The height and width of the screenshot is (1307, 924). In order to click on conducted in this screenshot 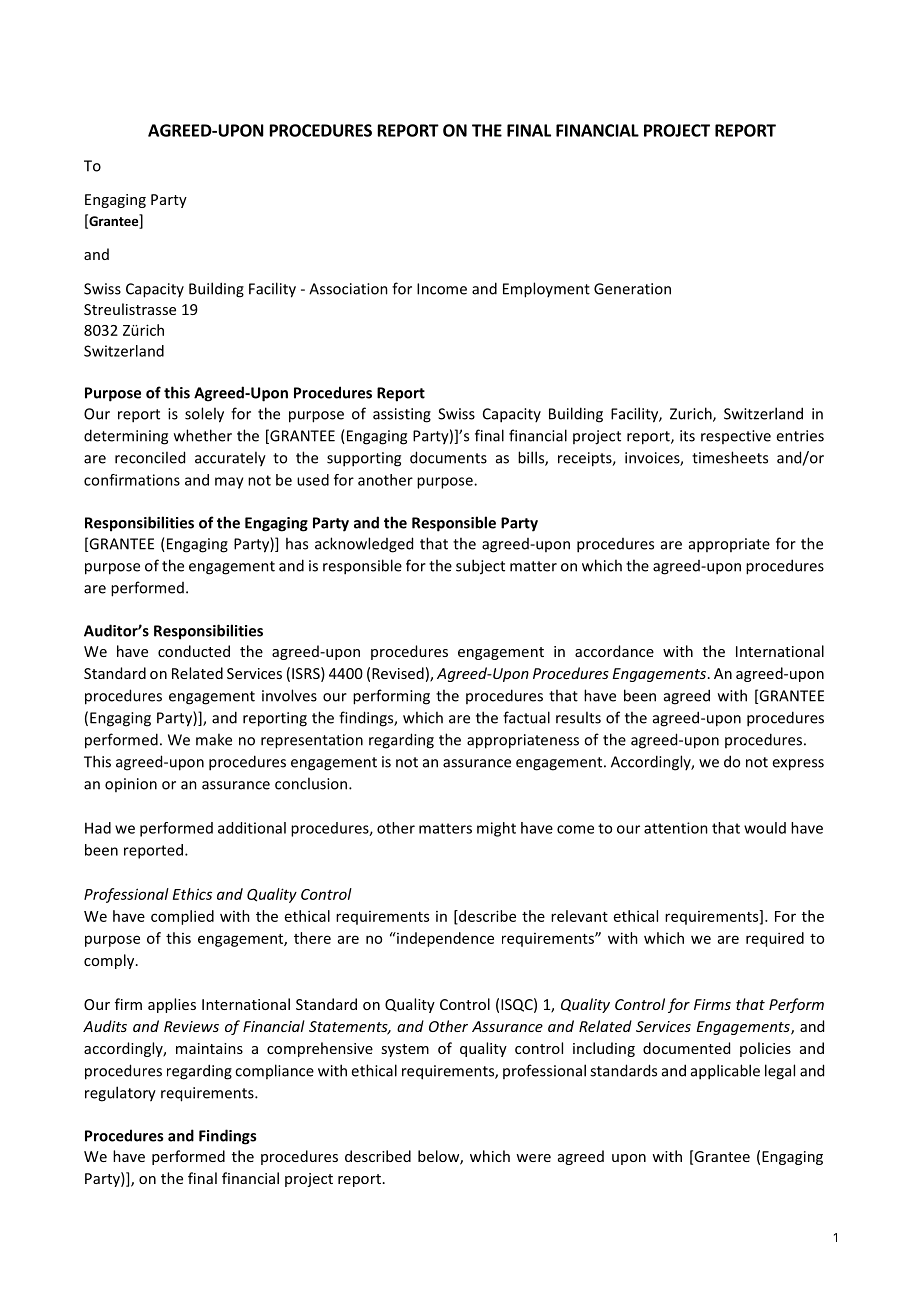, I will do `click(194, 651)`.
